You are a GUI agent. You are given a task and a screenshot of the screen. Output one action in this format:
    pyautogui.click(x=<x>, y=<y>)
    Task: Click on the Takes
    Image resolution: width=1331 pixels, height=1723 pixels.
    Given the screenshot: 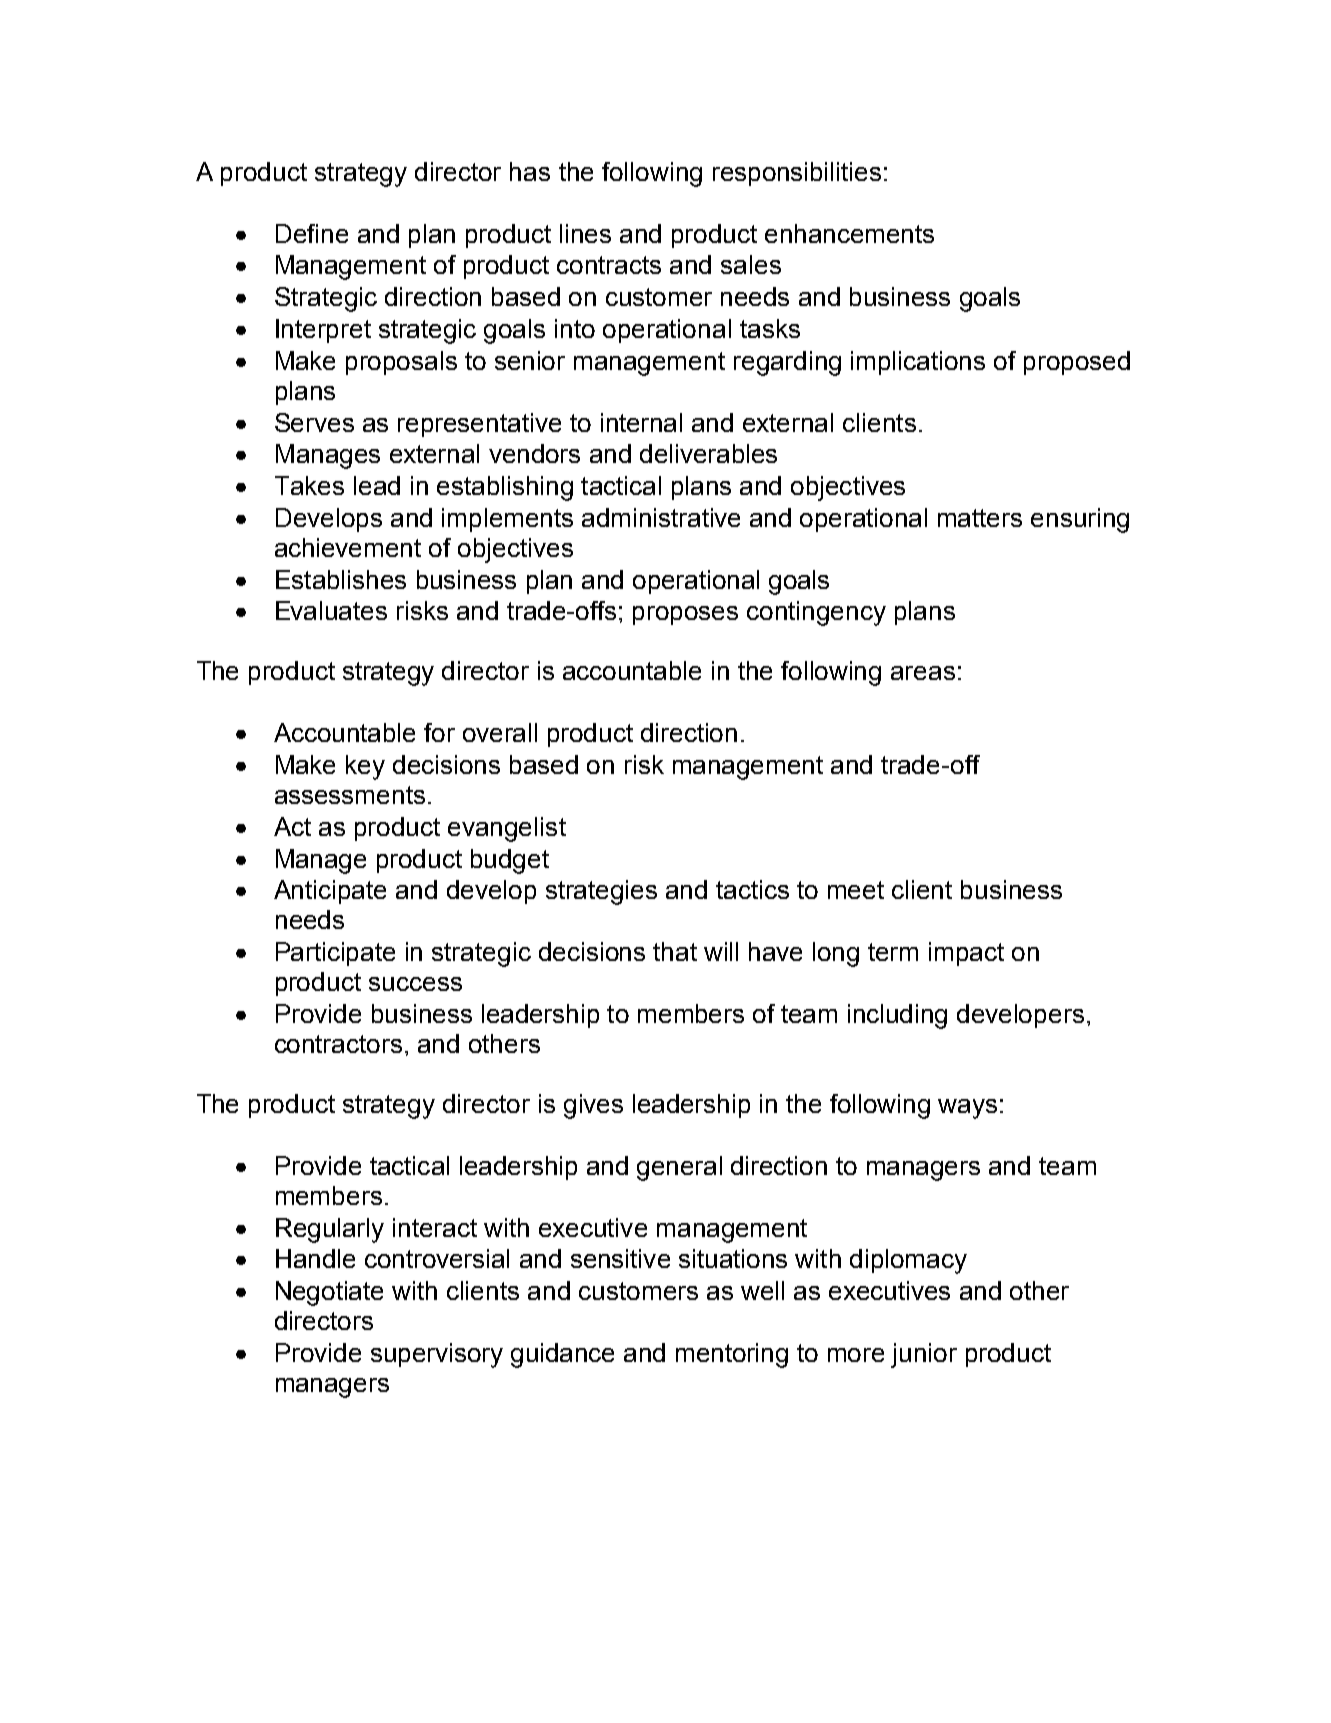 What is the action you would take?
    pyautogui.click(x=309, y=485)
